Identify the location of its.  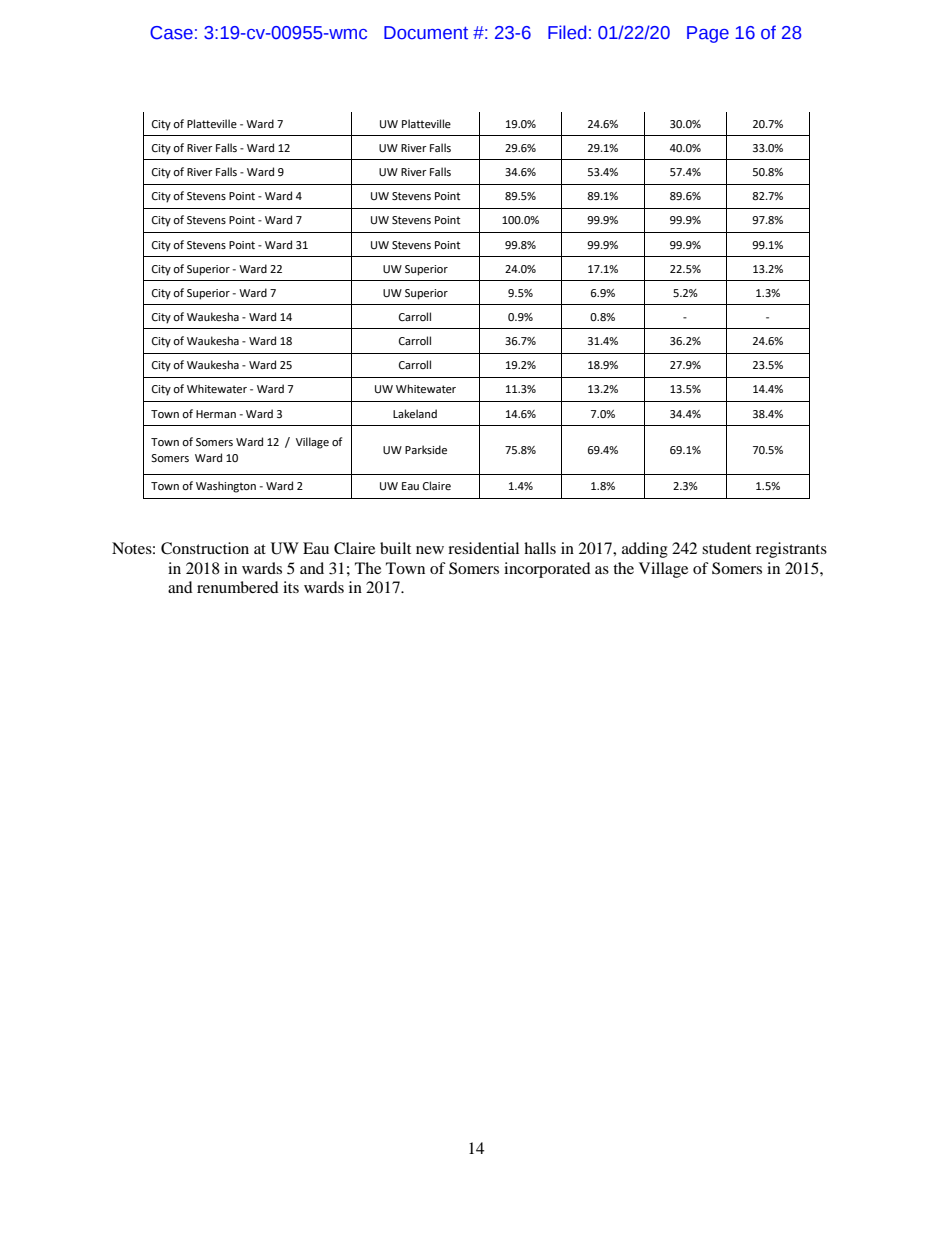
(291, 587).
